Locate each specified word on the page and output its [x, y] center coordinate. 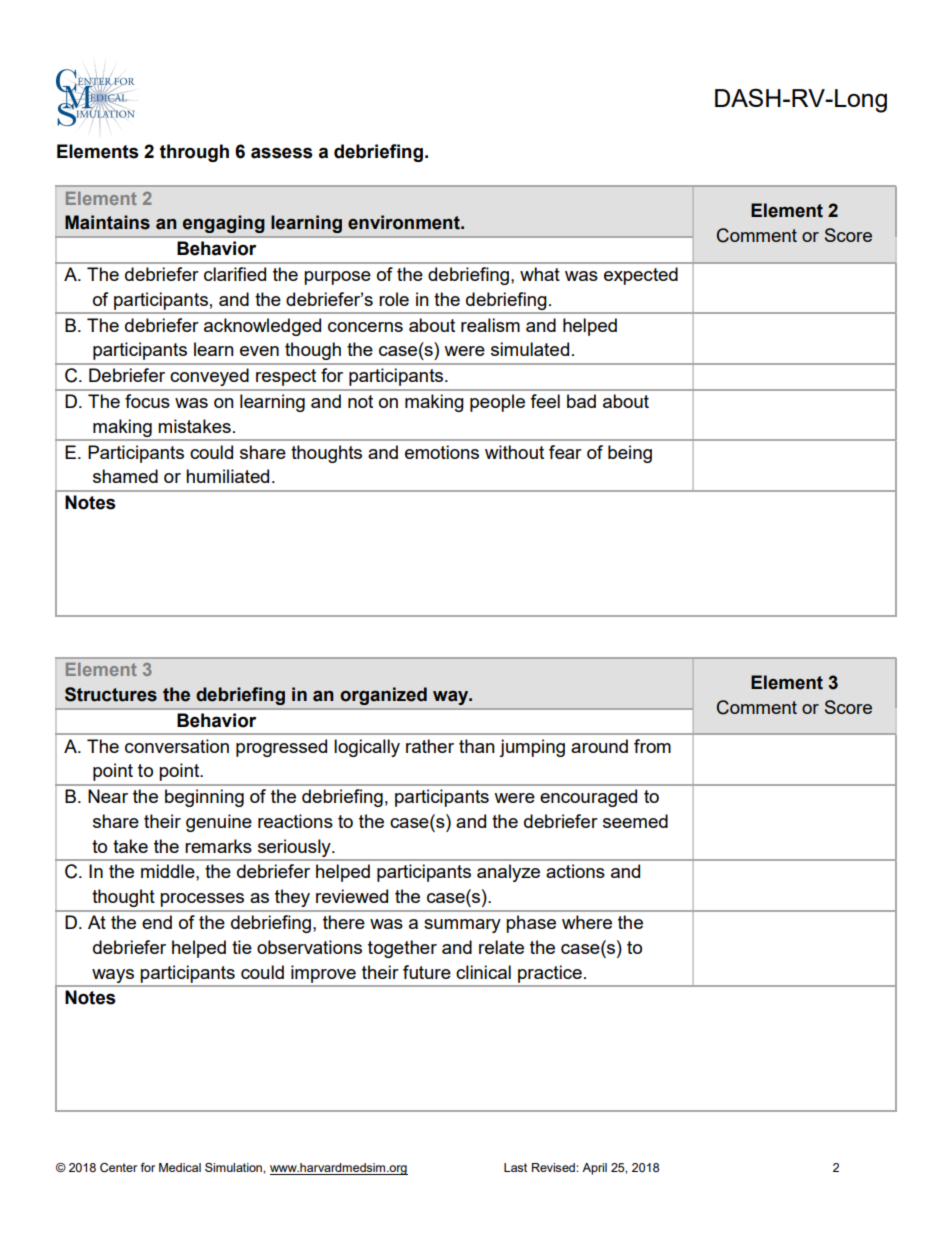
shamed [125, 476]
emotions [442, 452]
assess [282, 153]
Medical [180, 1167]
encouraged [588, 798]
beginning [204, 798]
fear [565, 452]
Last [515, 1167]
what [540, 274]
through [194, 153]
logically [367, 748]
